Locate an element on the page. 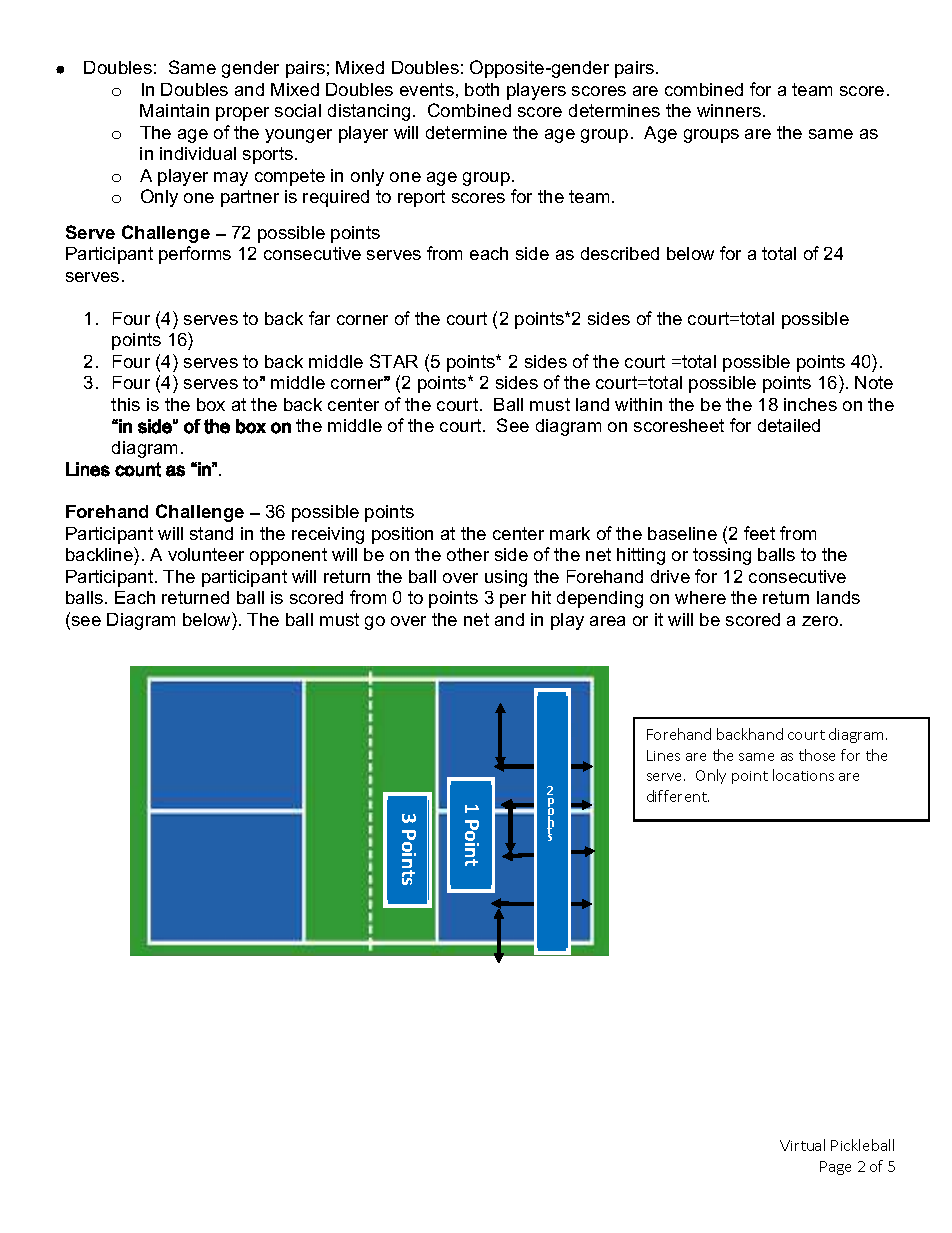 This page has width=952, height=1233. proper is located at coordinates (242, 114).
